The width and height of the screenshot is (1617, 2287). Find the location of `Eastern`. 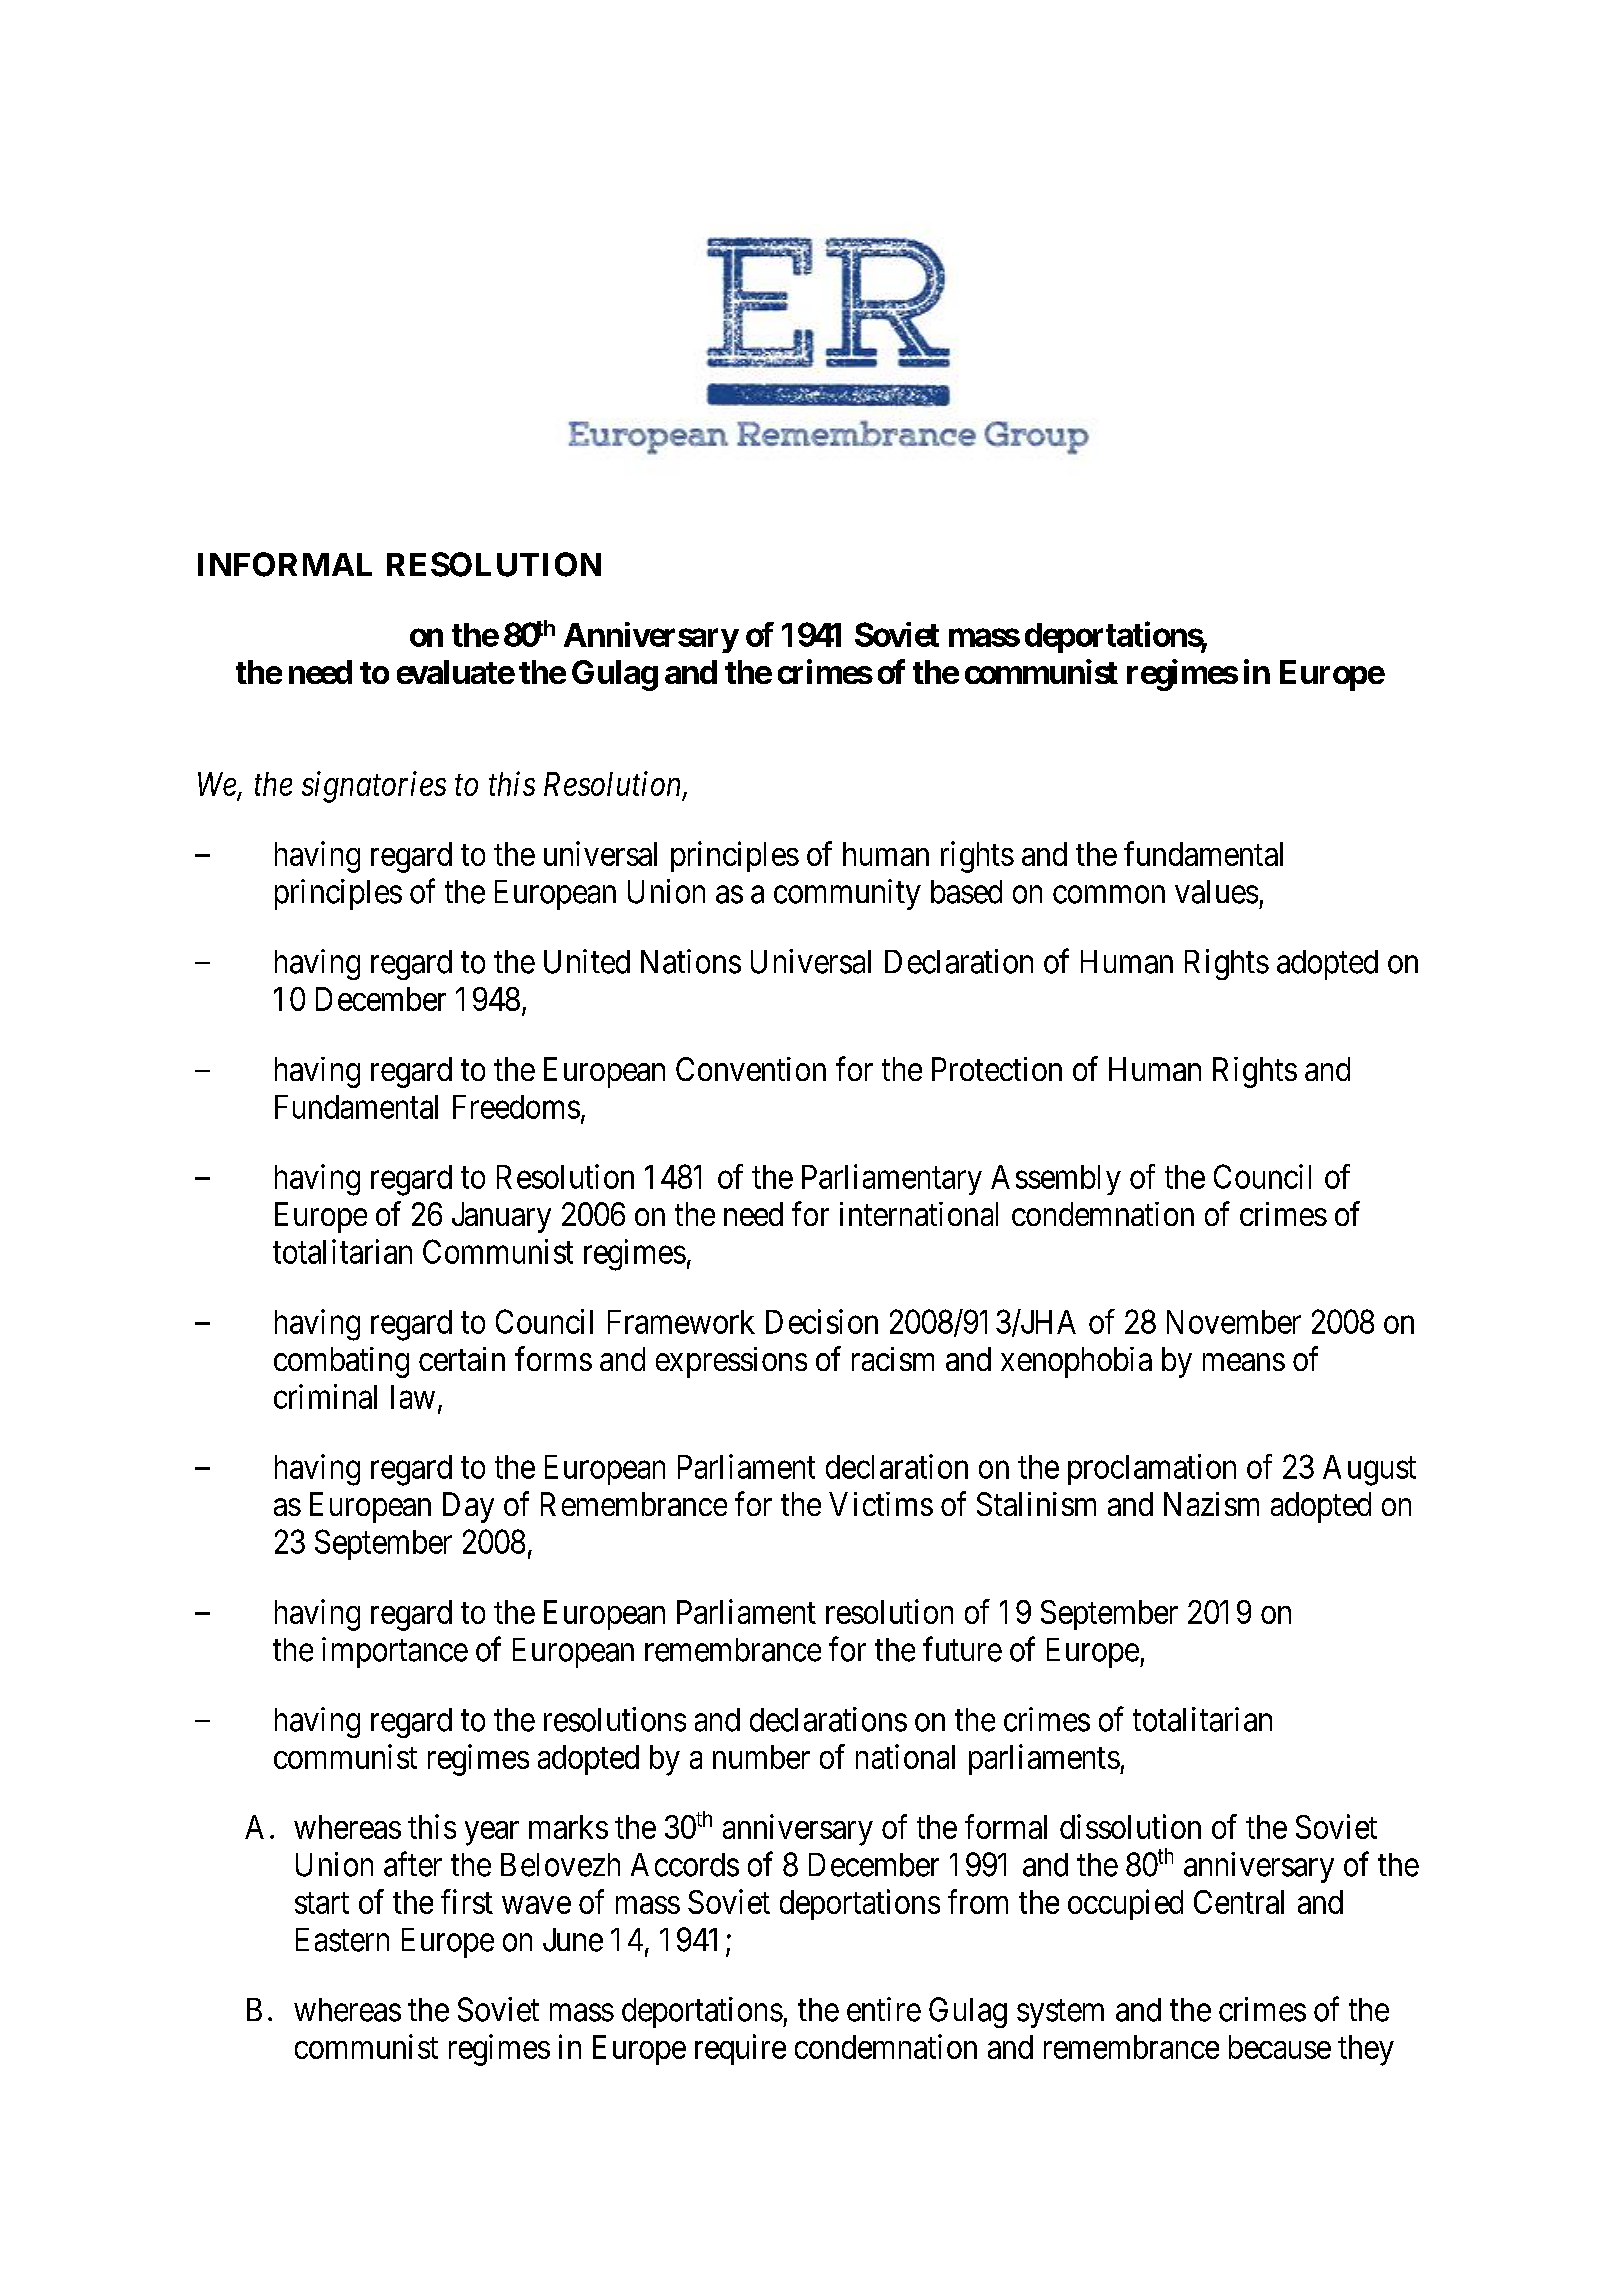

Eastern is located at coordinates (342, 1940).
